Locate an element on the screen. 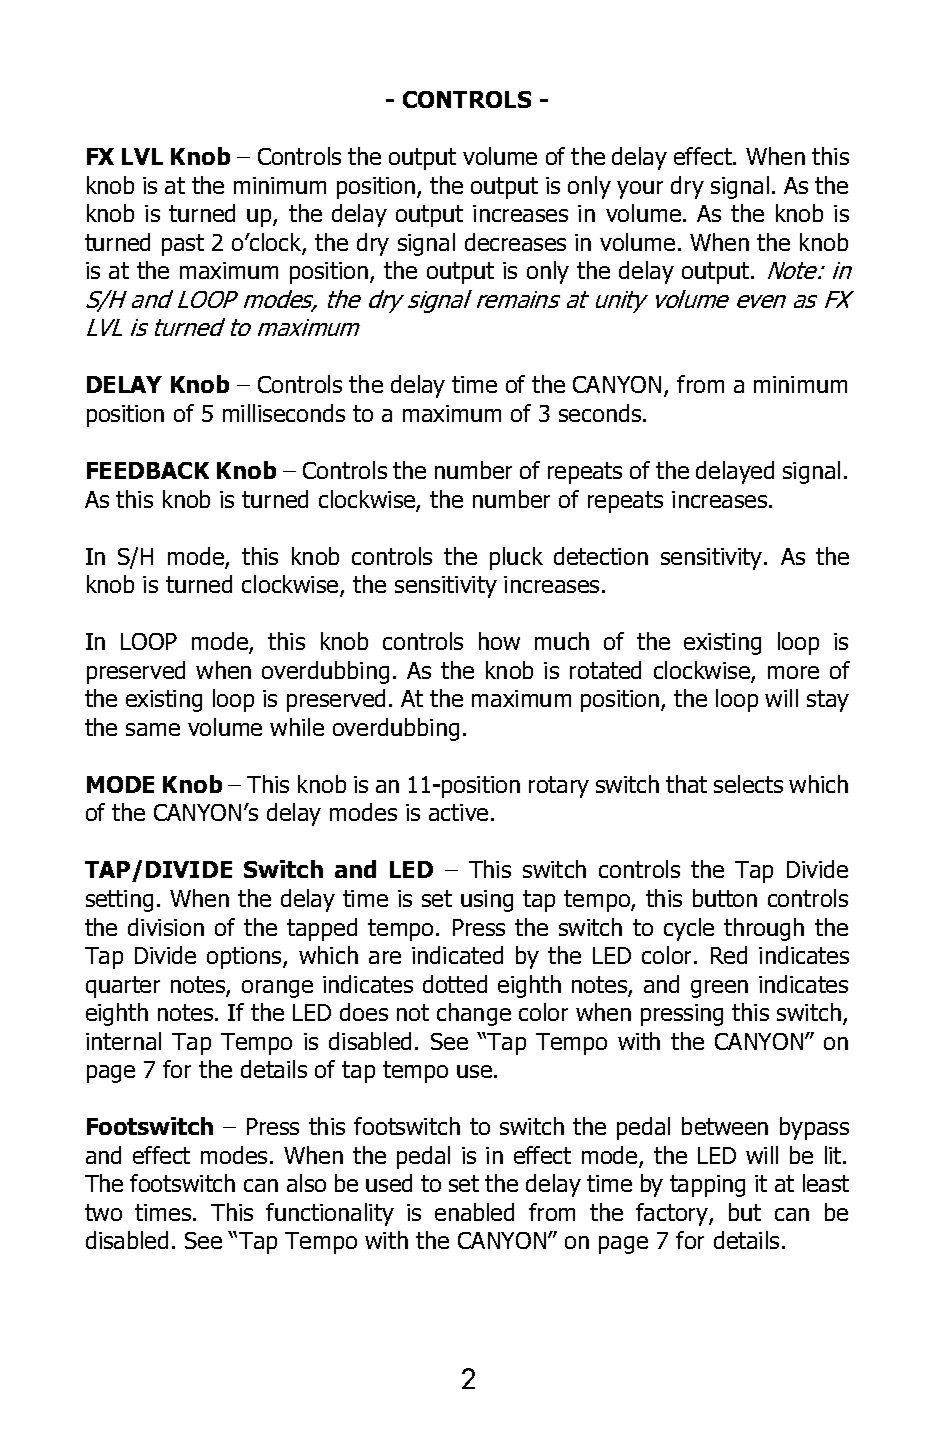 The width and height of the screenshot is (935, 1446). two is located at coordinates (103, 1212).
